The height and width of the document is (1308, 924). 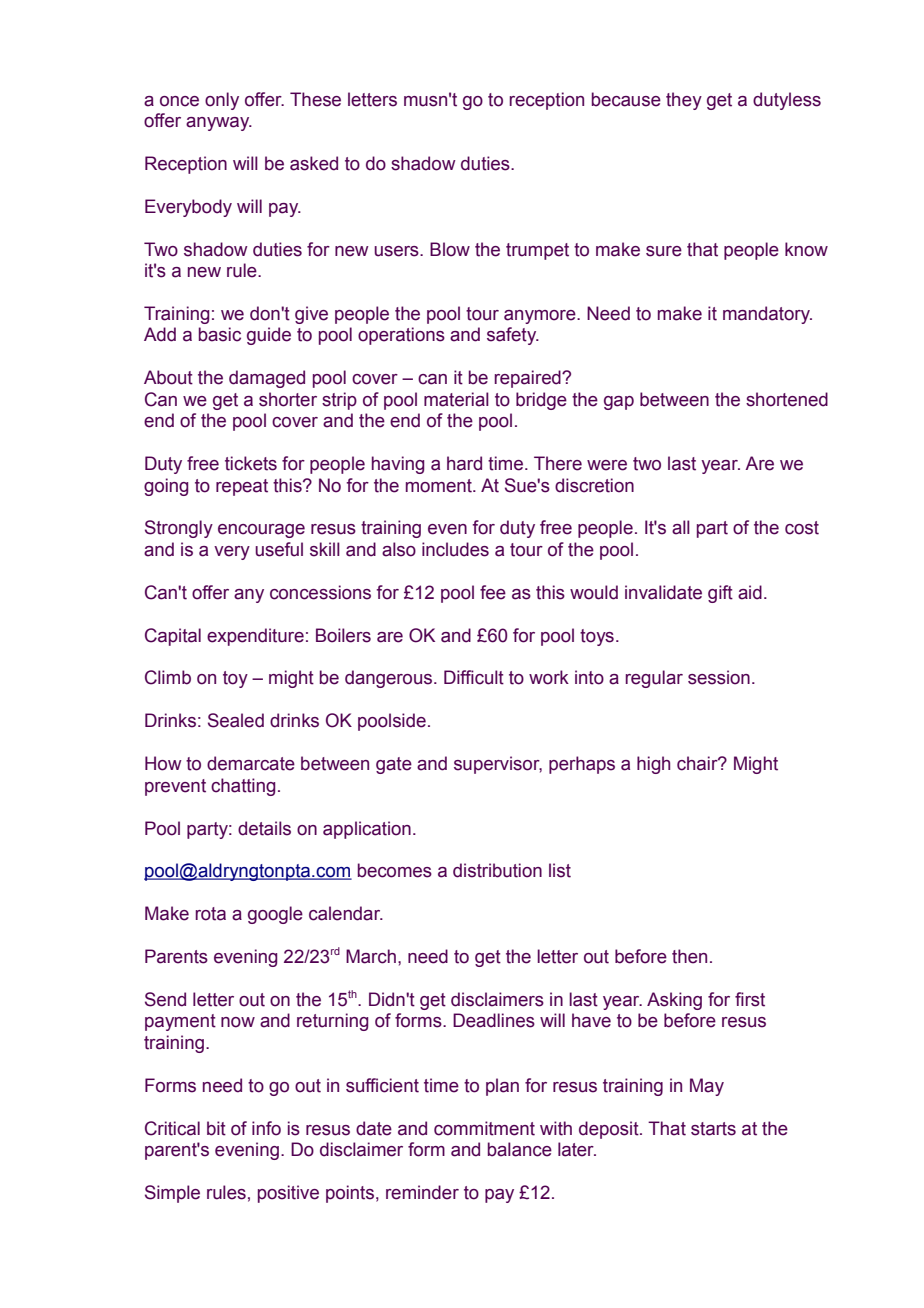 I want to click on then, so click(x=689, y=956).
